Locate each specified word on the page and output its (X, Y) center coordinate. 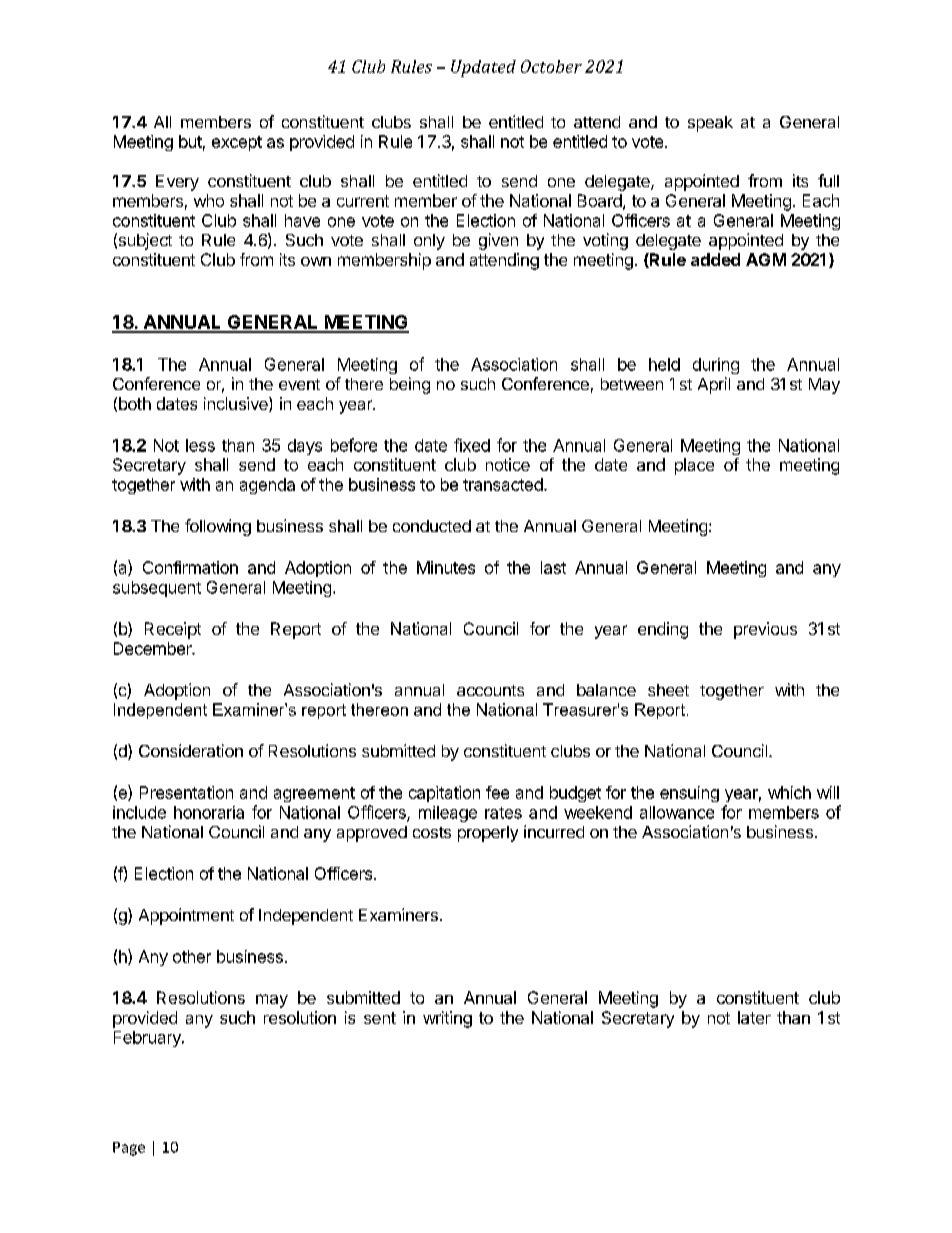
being (410, 385)
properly (488, 834)
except (237, 143)
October (551, 66)
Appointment (186, 916)
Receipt (173, 630)
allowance (677, 812)
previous (765, 630)
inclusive (237, 404)
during (716, 366)
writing (447, 1019)
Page (129, 1149)
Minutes (446, 567)
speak (710, 124)
